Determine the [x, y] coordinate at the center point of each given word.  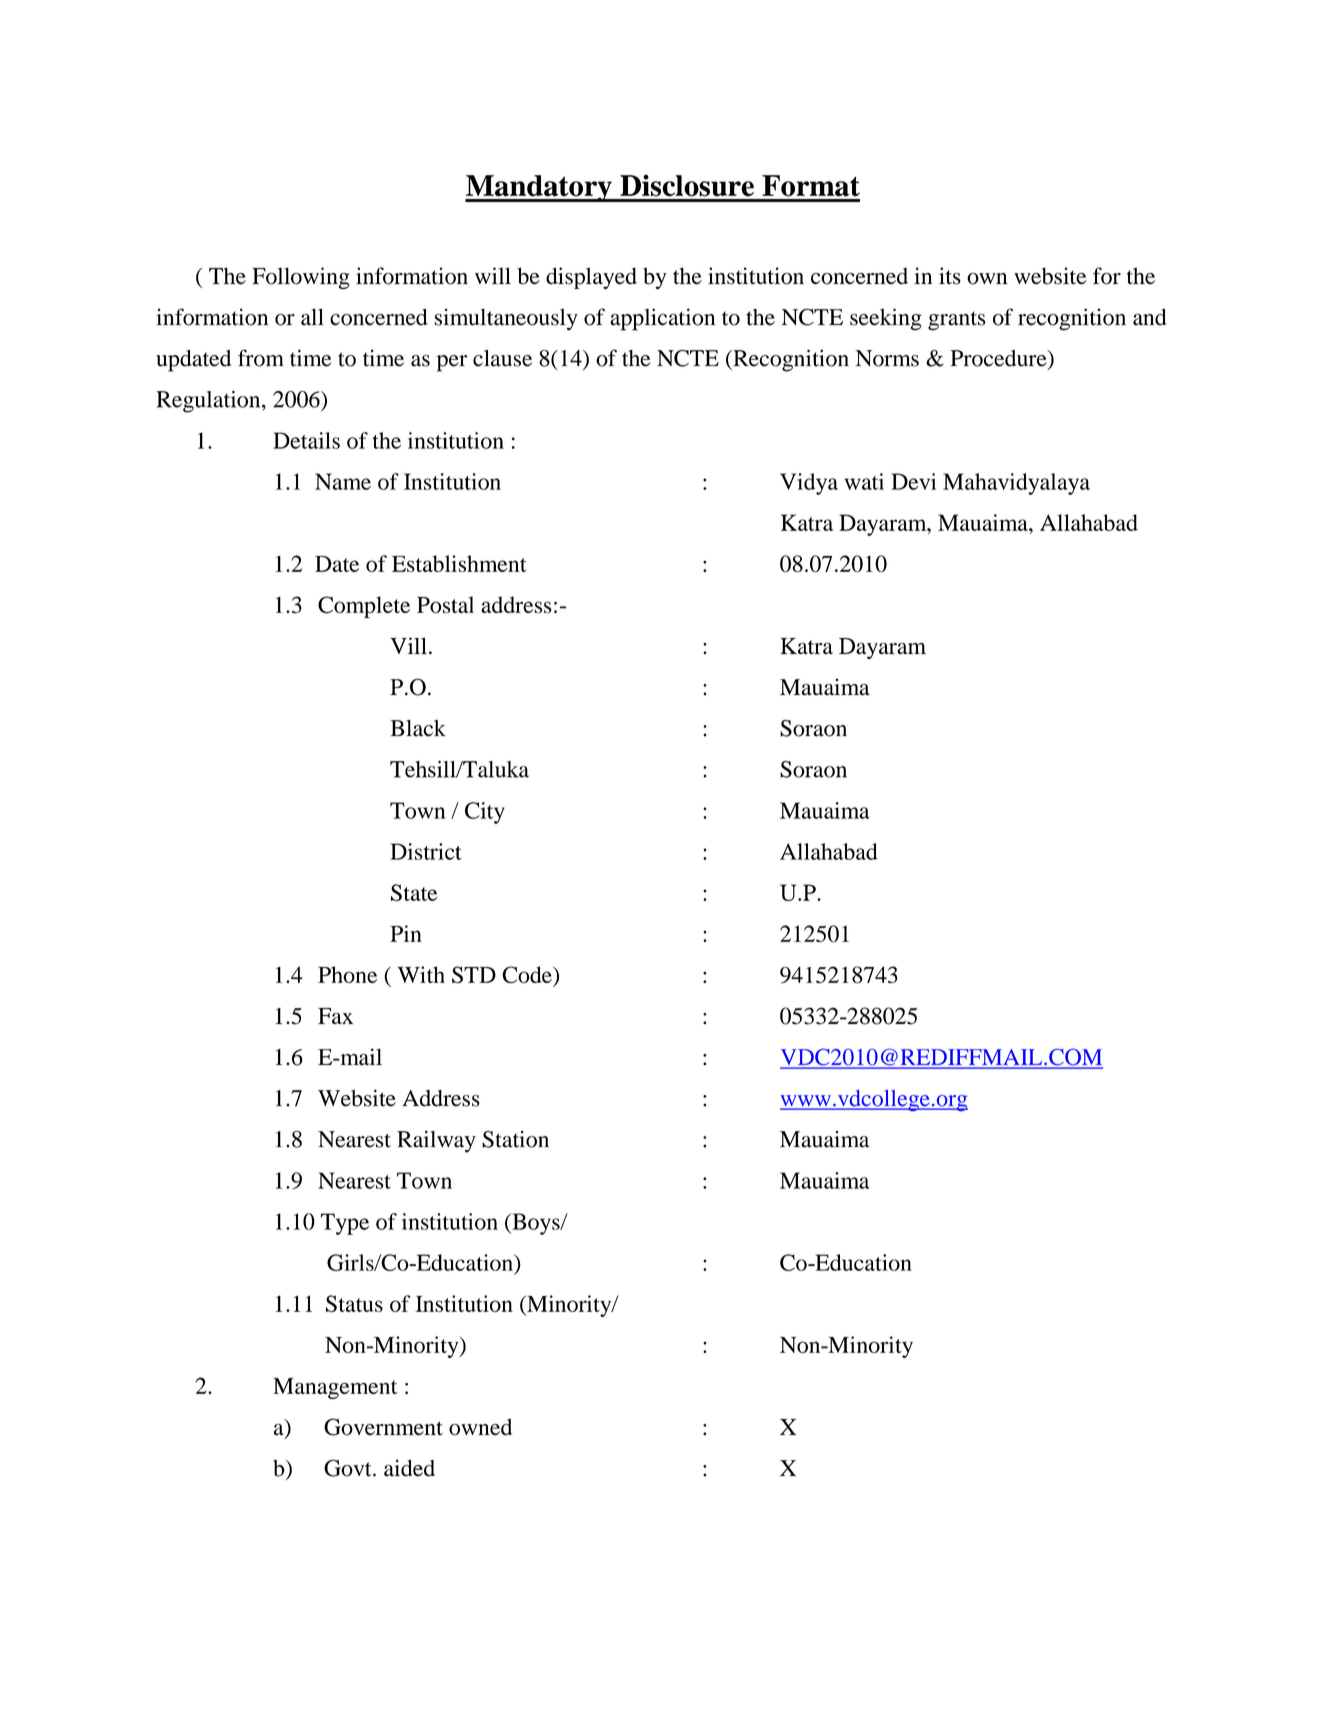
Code [528, 974]
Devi [913, 481]
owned [480, 1427]
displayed [591, 278]
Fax [335, 1016]
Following [301, 278]
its [950, 276]
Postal [445, 604]
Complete [364, 607]
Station [515, 1139]
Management [335, 1388]
